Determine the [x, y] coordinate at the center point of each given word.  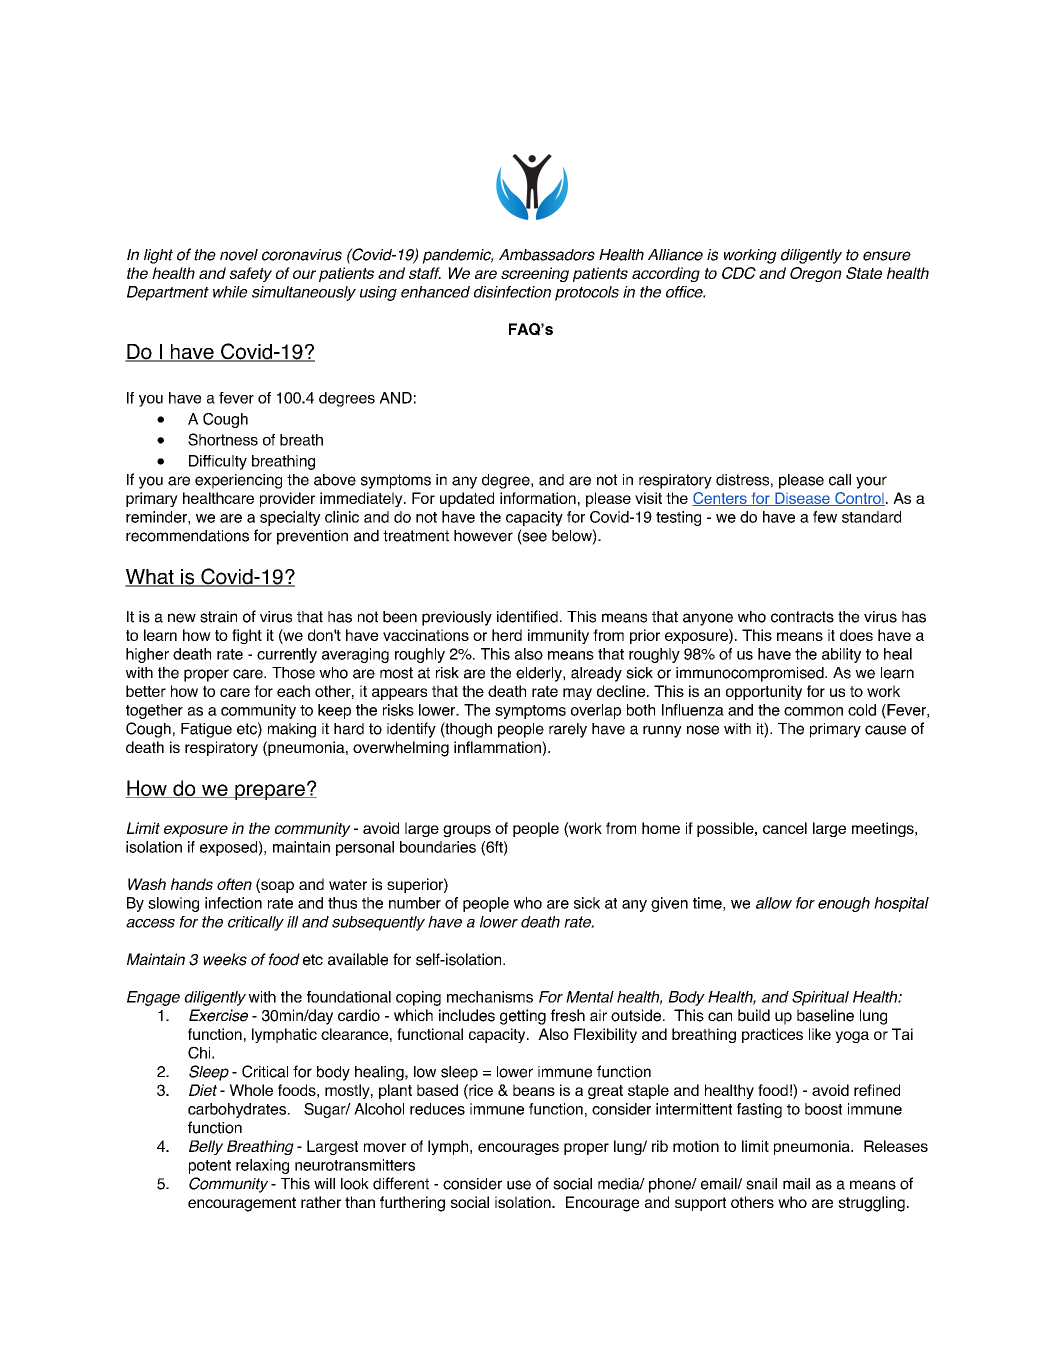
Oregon [816, 274]
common [813, 711]
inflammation [498, 748]
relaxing [262, 1166]
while [230, 292]
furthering [412, 1204]
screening [535, 274]
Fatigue [206, 730]
